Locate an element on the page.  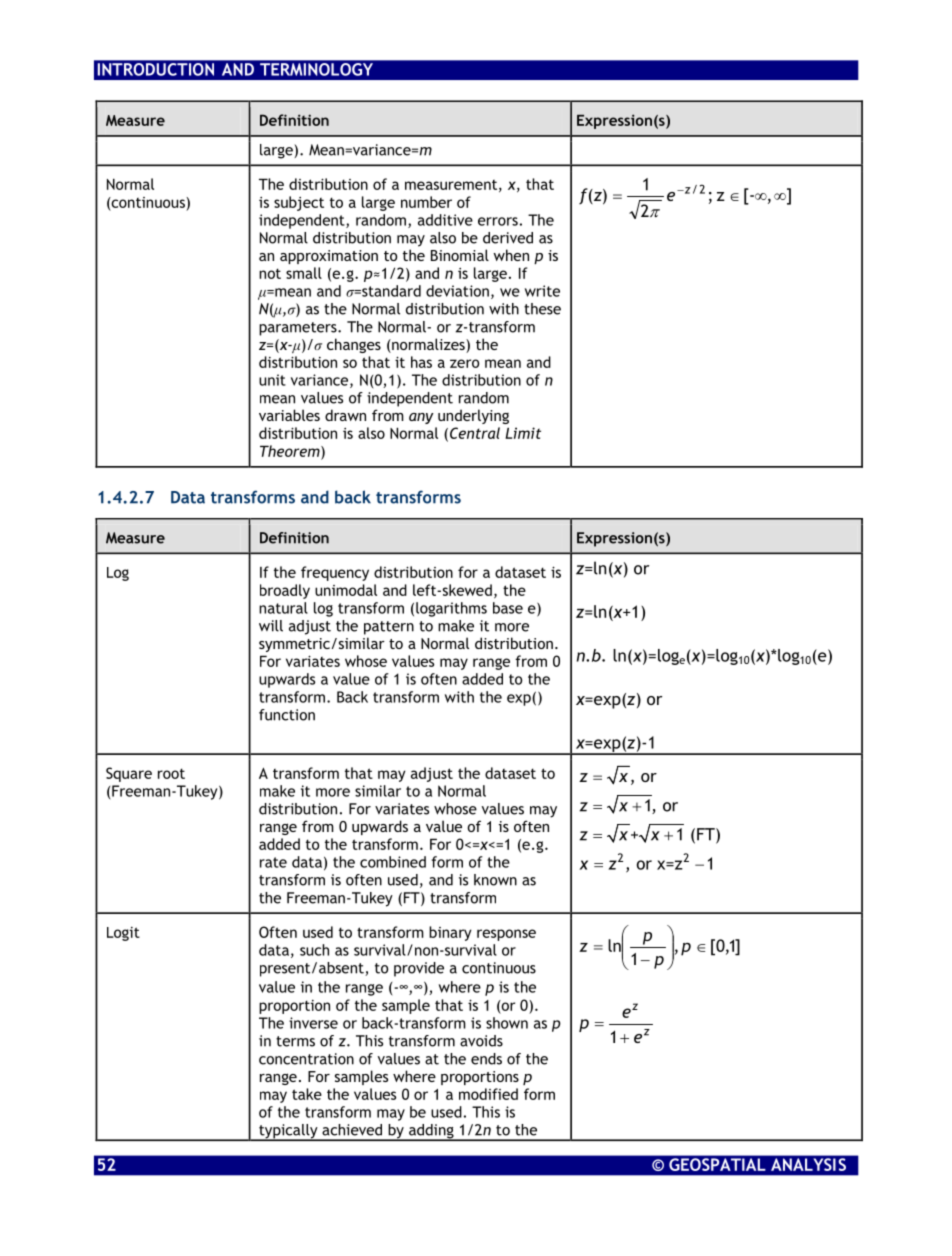
take is located at coordinates (307, 1094).
